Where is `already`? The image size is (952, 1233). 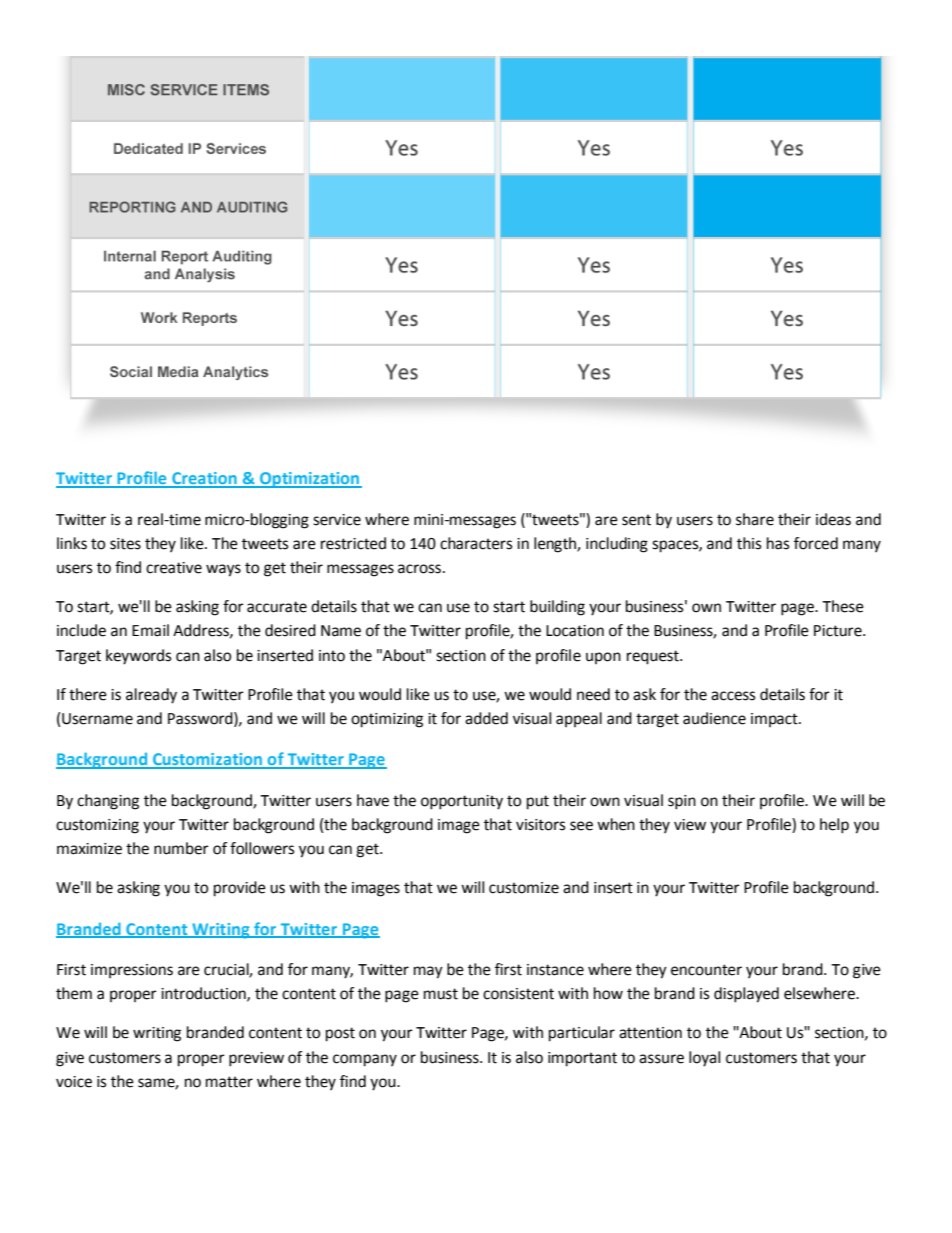
already is located at coordinates (151, 696).
